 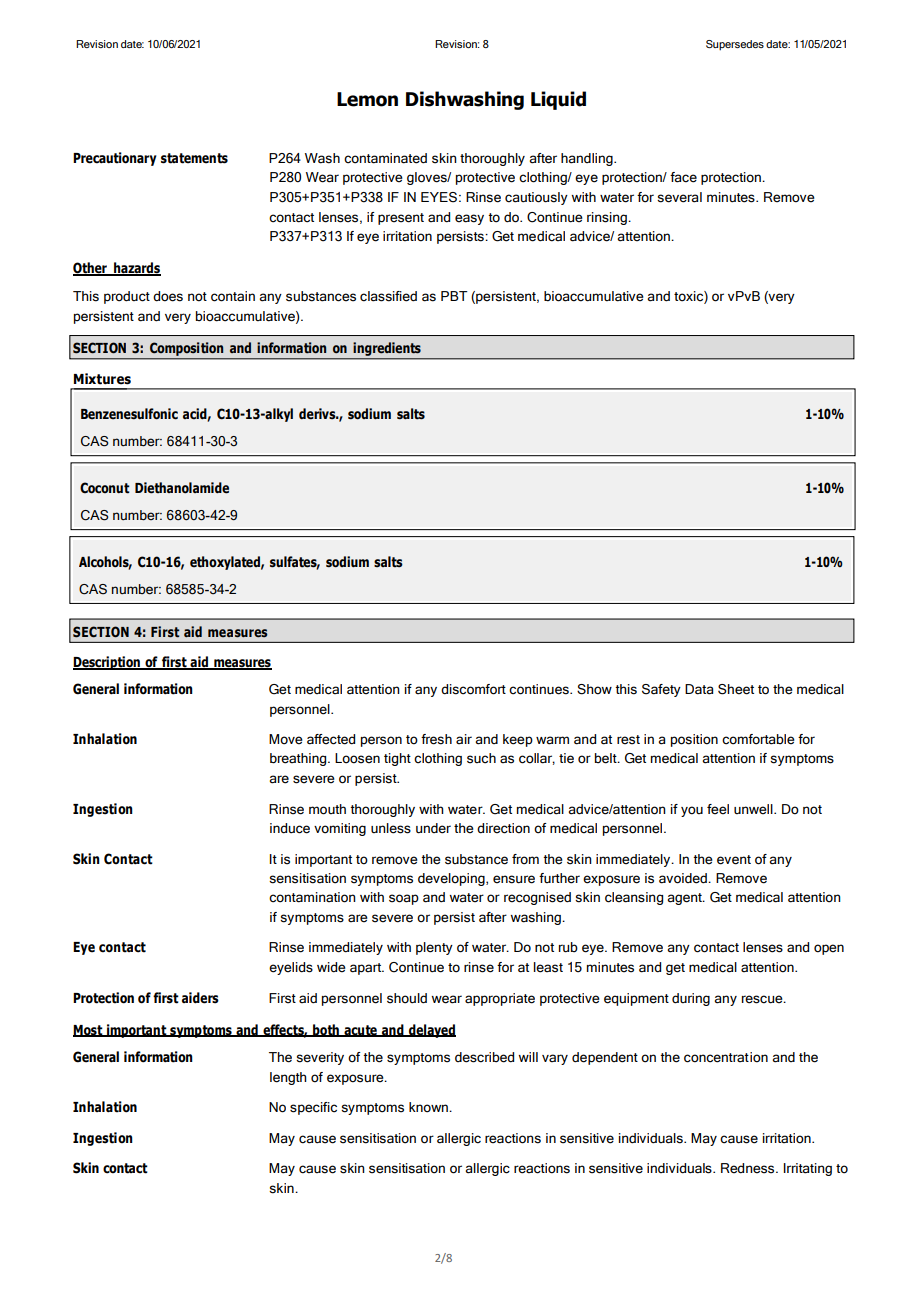 I want to click on ingredients, so click(x=387, y=350).
